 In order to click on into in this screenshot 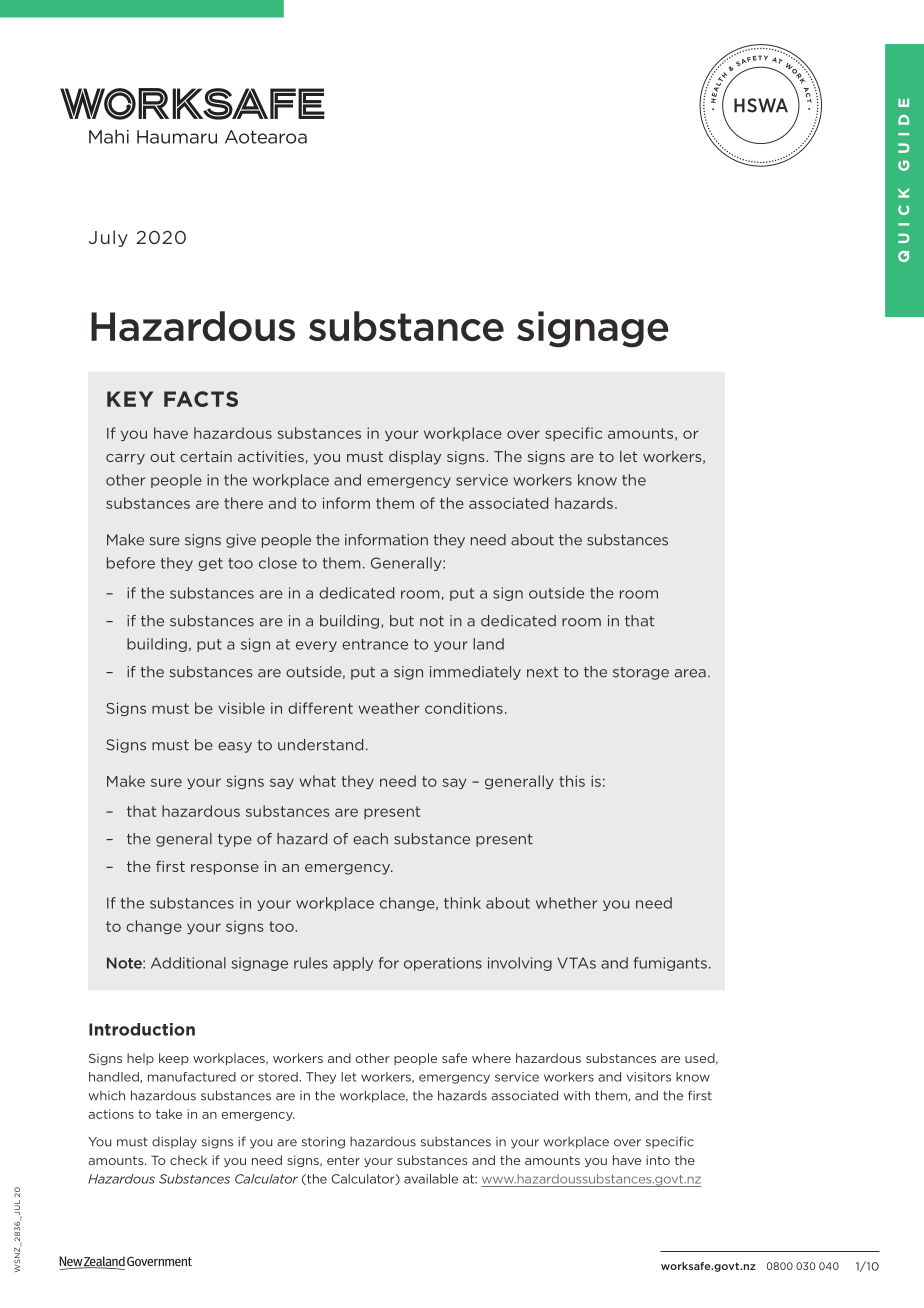, I will do `click(658, 1160)`.
